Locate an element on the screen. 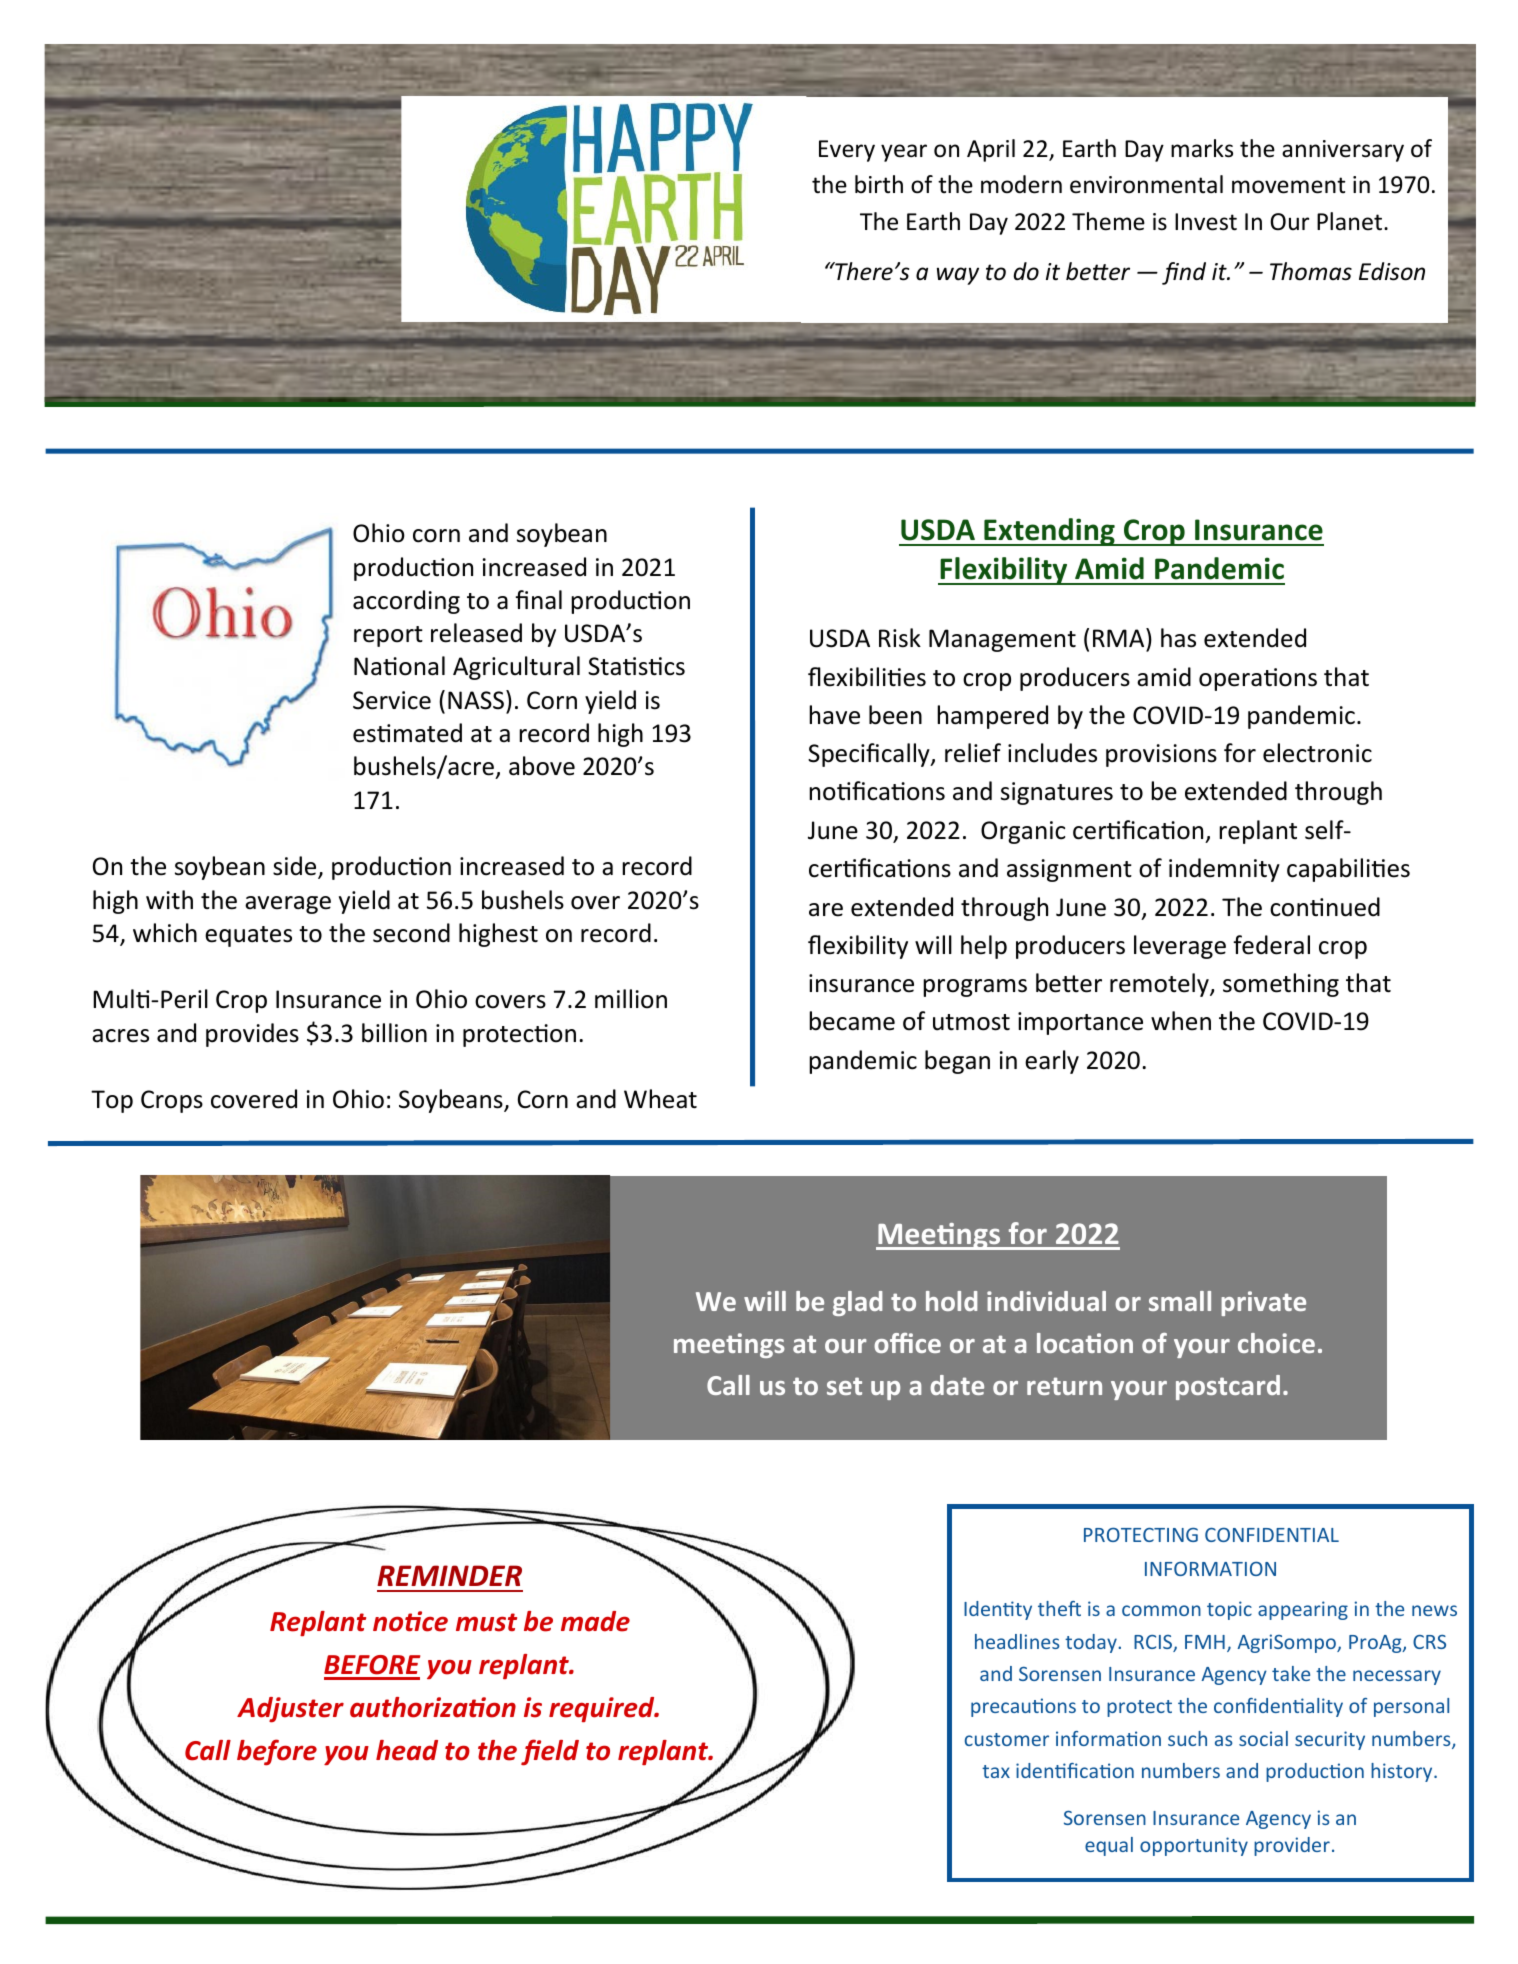  provides is located at coordinates (252, 1035).
